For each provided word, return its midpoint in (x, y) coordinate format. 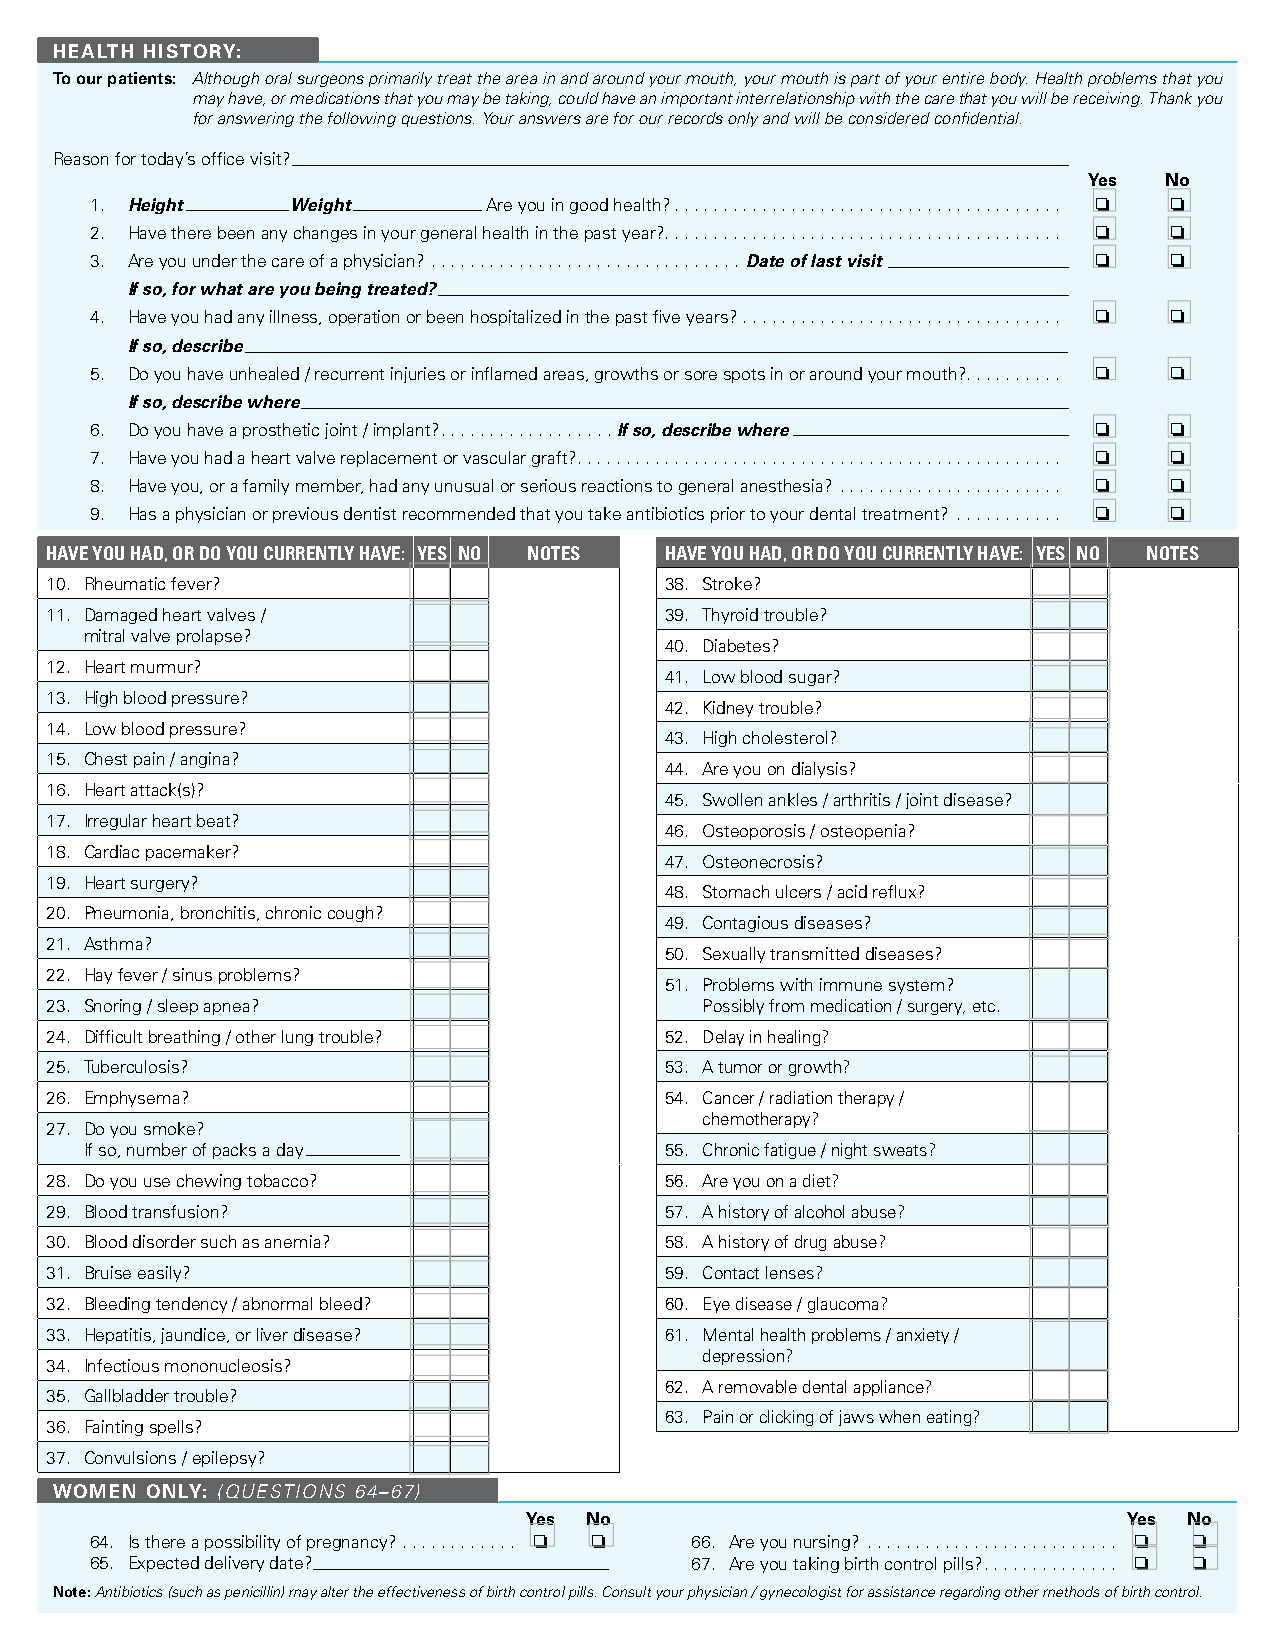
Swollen (732, 799)
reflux (894, 891)
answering (256, 119)
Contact (731, 1272)
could (579, 98)
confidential (978, 118)
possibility (242, 1543)
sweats (900, 1150)
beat (213, 820)
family (266, 487)
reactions (617, 485)
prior (728, 515)
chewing (209, 1182)
